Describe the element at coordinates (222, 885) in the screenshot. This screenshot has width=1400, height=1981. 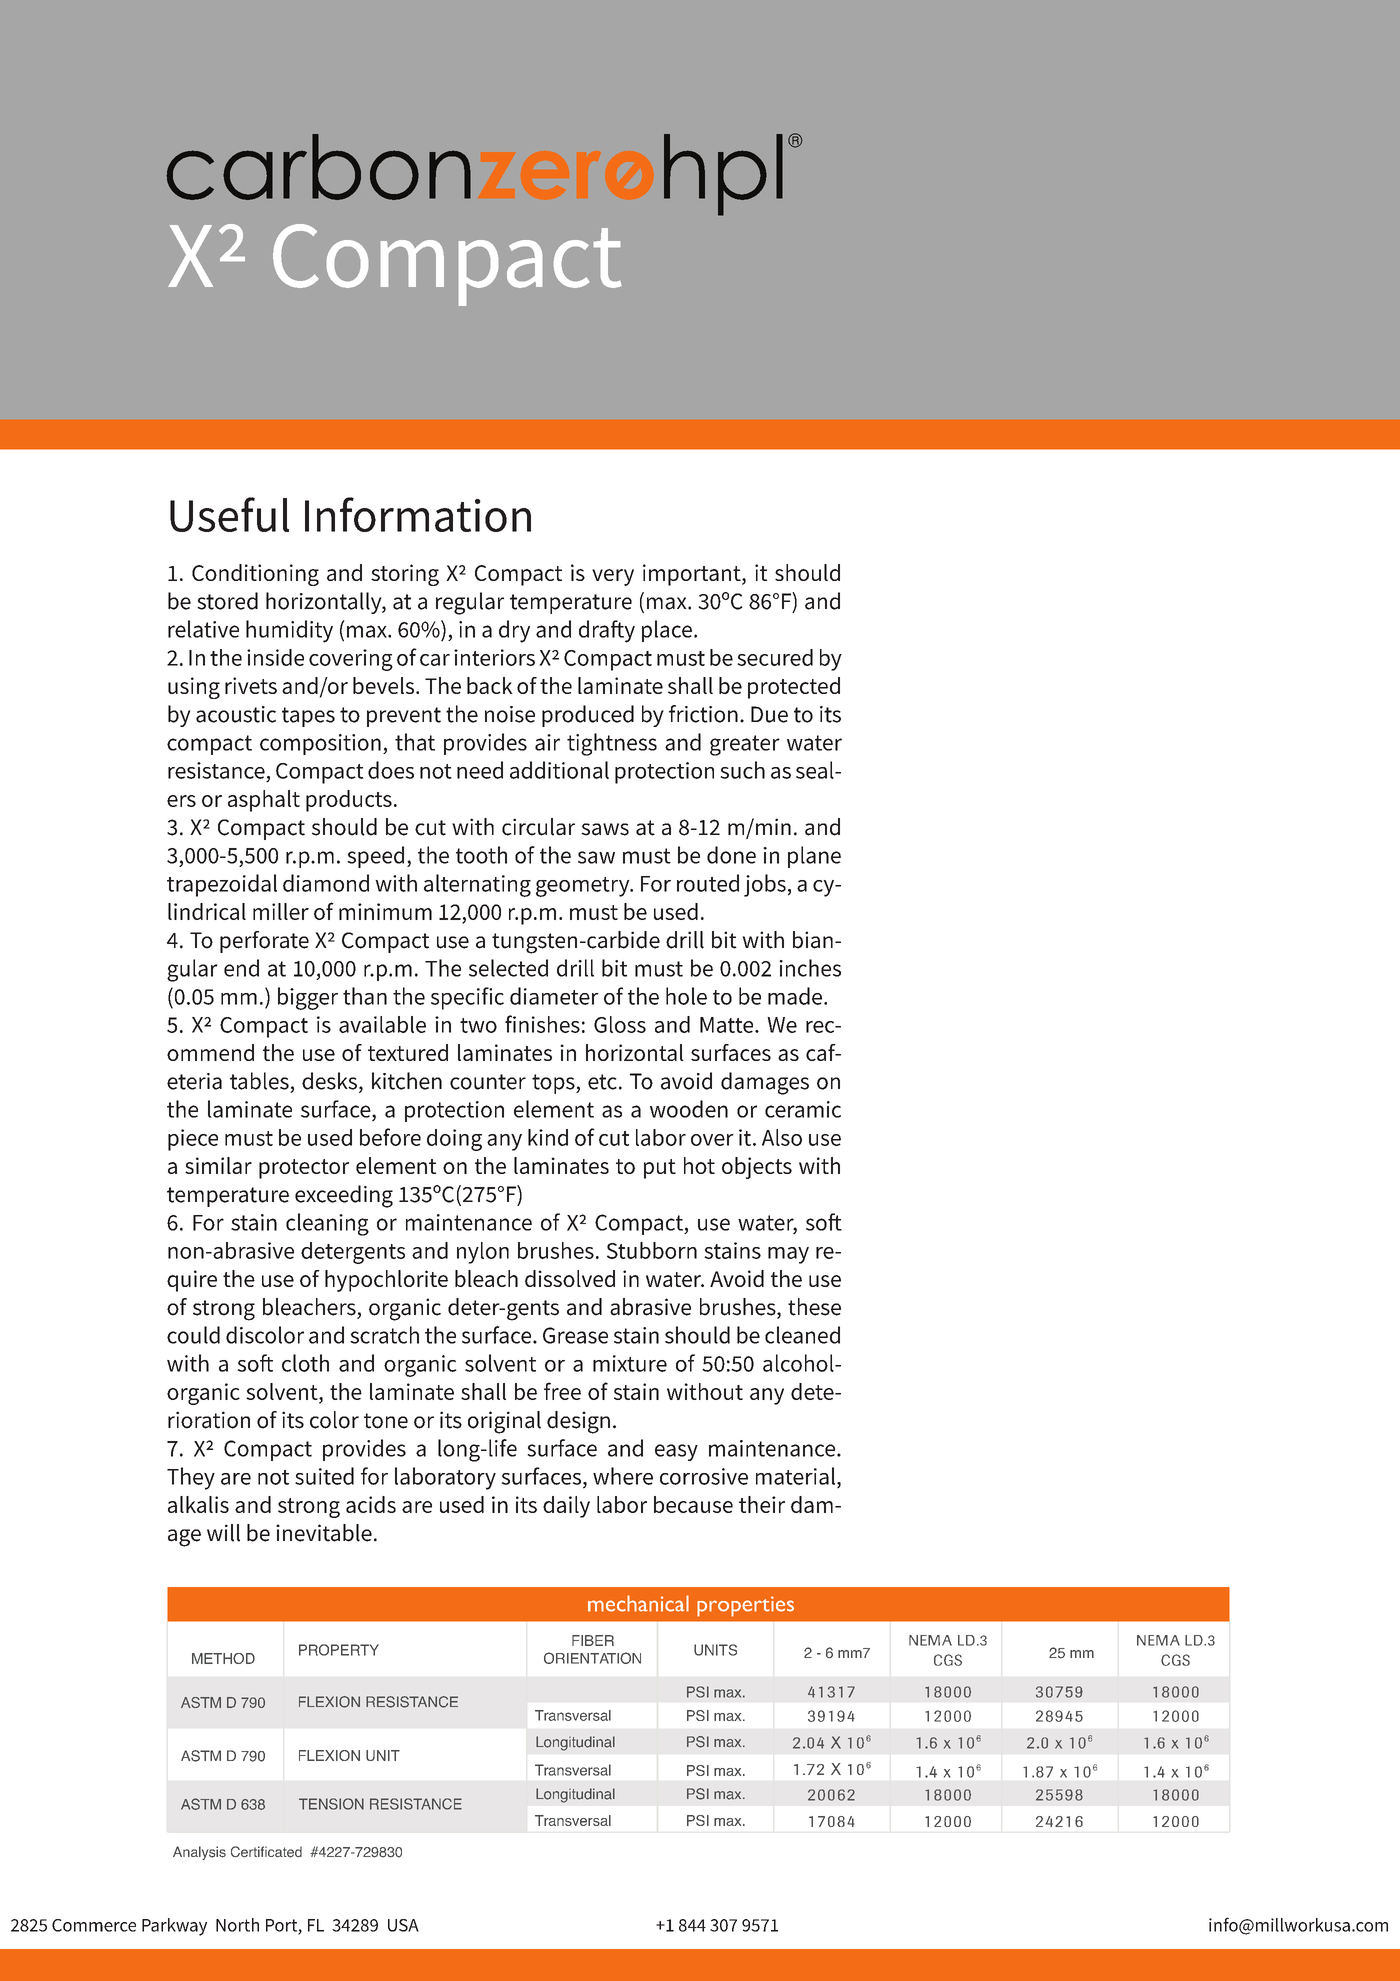
I see `trapezoidal` at that location.
